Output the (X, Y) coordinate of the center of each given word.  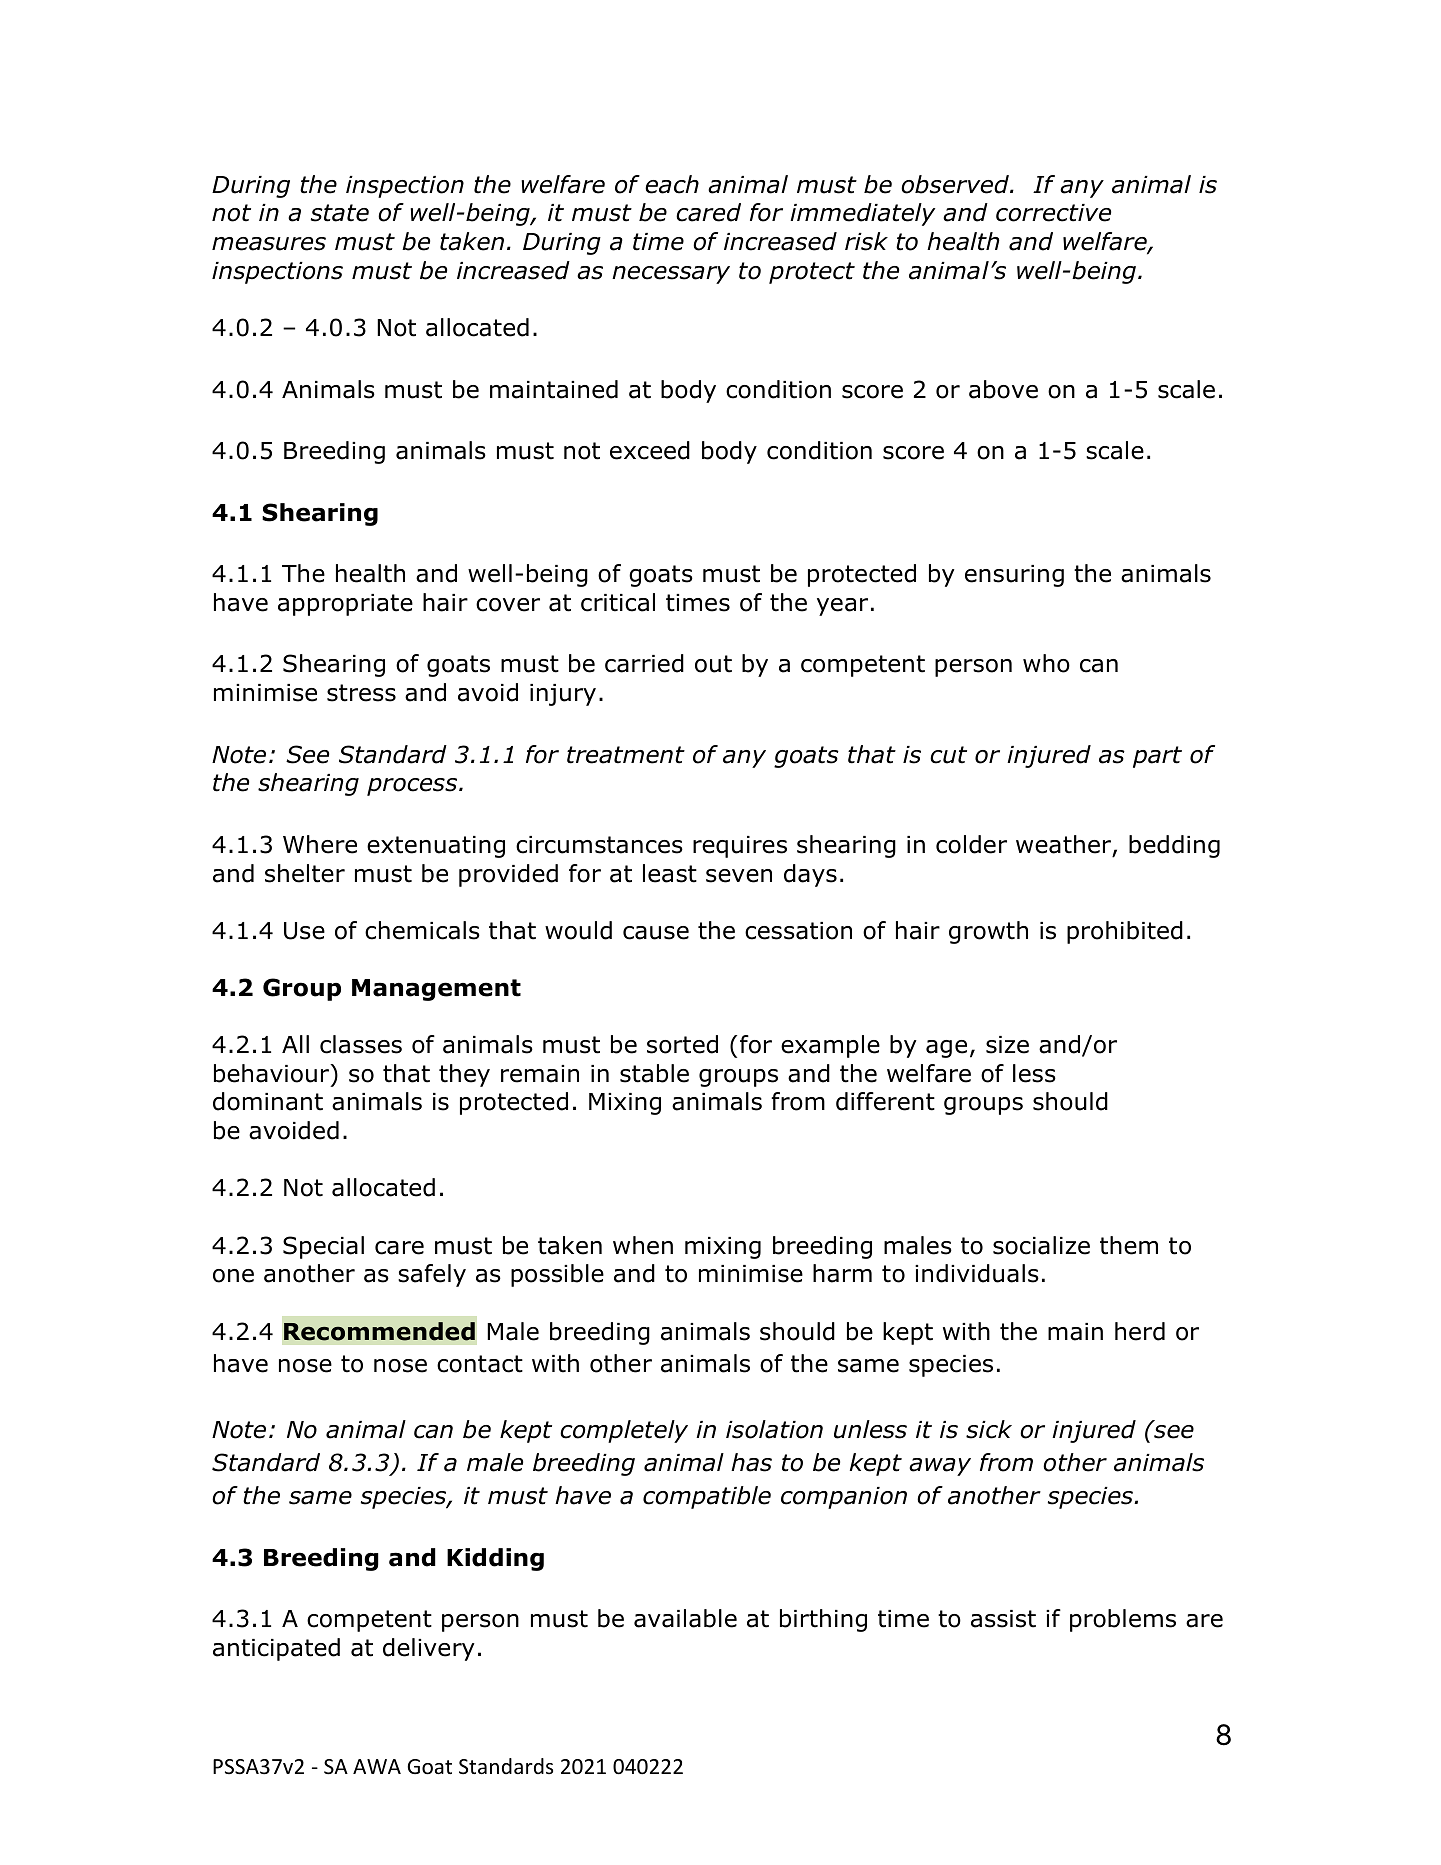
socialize (1041, 1245)
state (340, 213)
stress (361, 693)
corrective (1053, 213)
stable (654, 1073)
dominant (268, 1101)
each (672, 184)
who (1046, 663)
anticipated (276, 1649)
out (713, 664)
